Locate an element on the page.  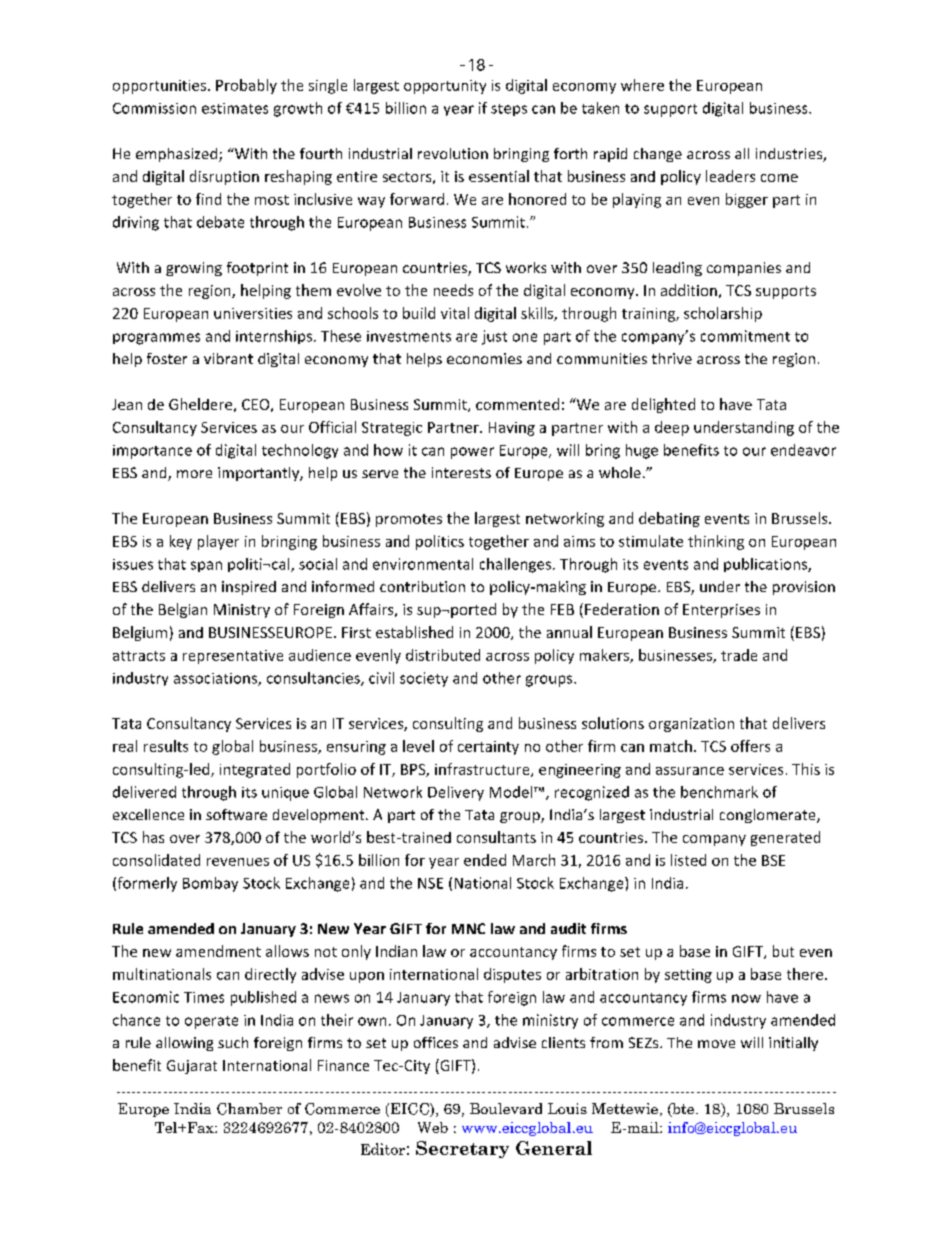
opportunity is located at coordinates (445, 87).
